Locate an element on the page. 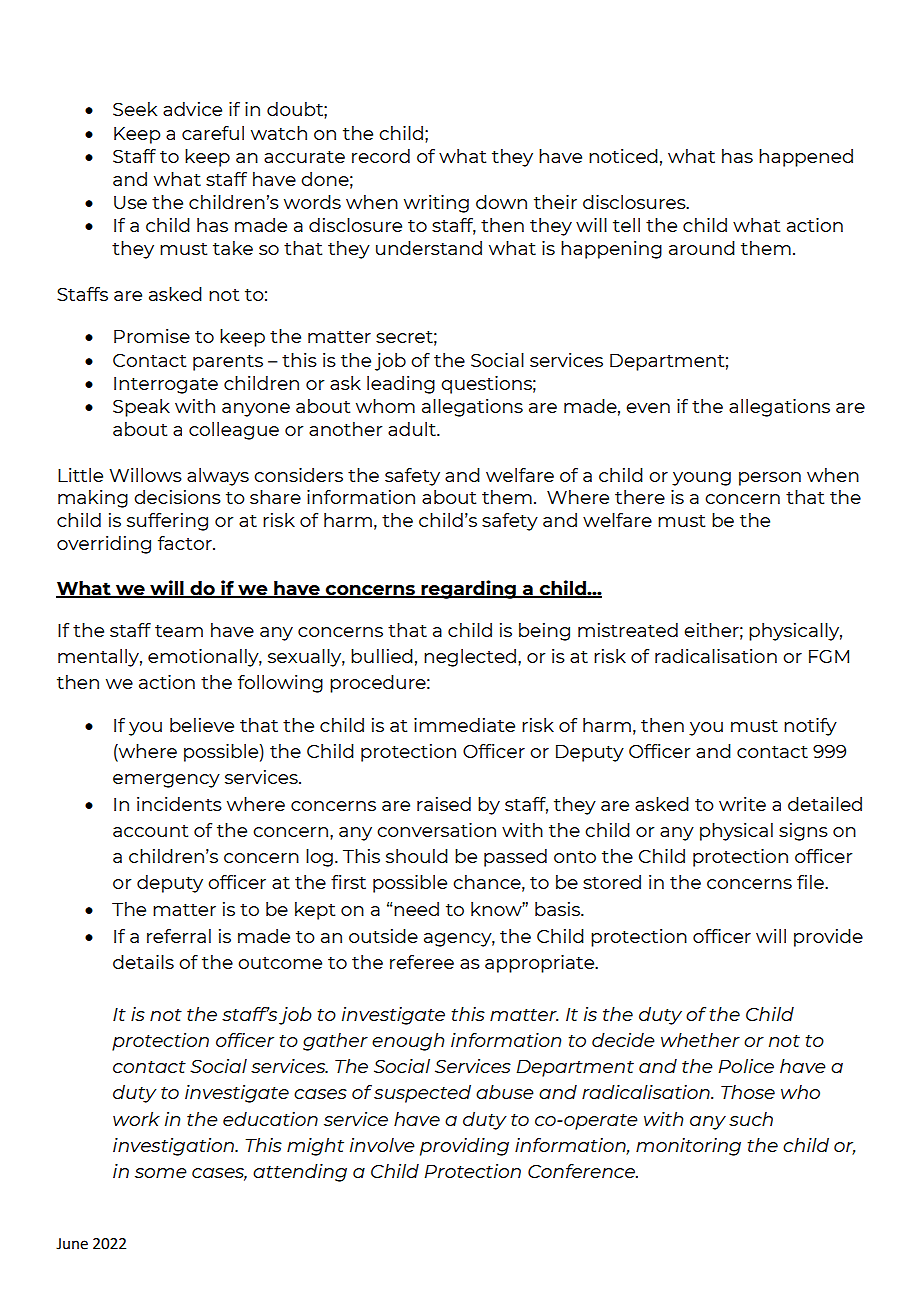 Image resolution: width=924 pixels, height=1308 pixels. record is located at coordinates (381, 156).
